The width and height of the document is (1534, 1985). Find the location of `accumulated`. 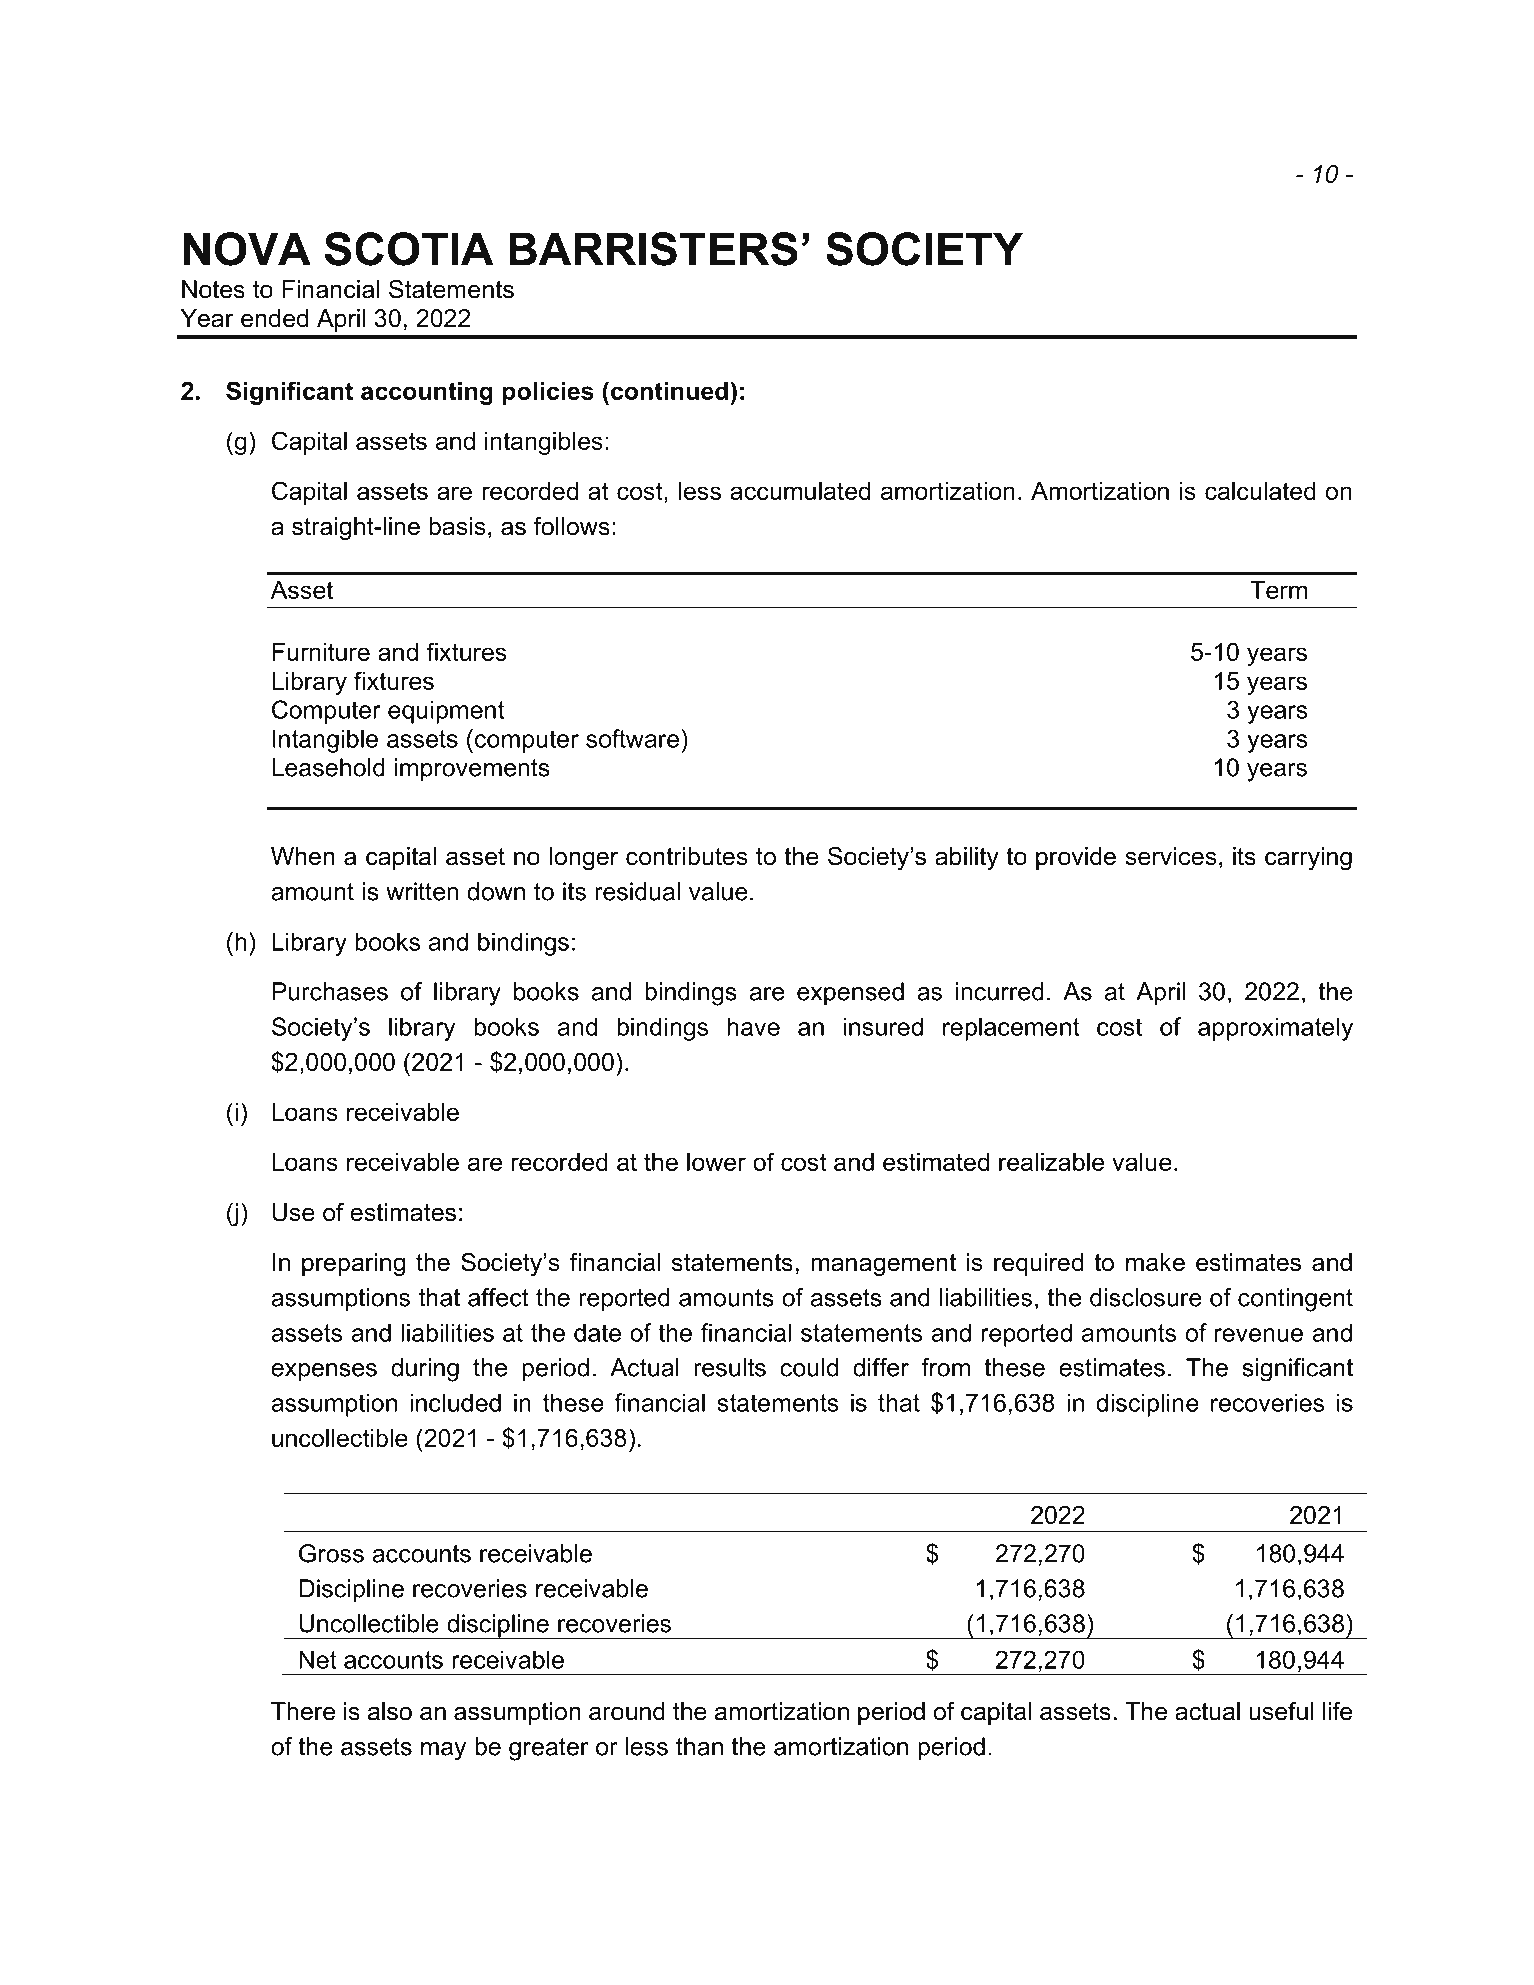

accumulated is located at coordinates (800, 491).
